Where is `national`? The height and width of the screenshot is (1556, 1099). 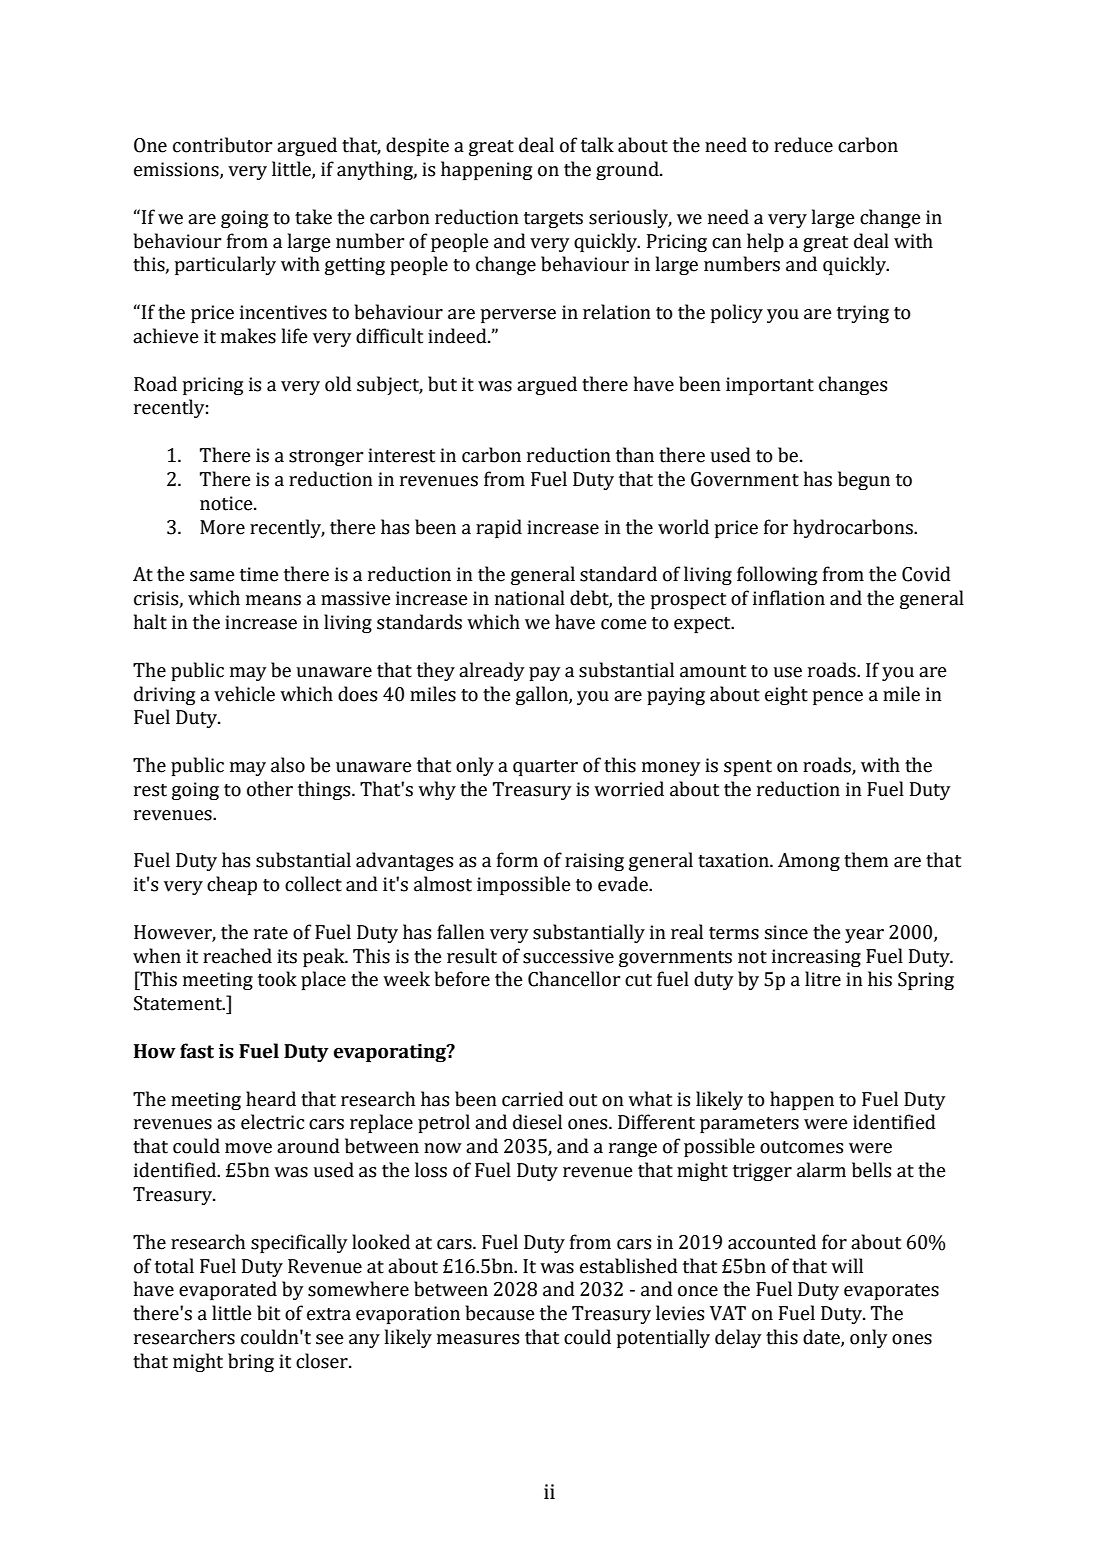
national is located at coordinates (530, 598).
